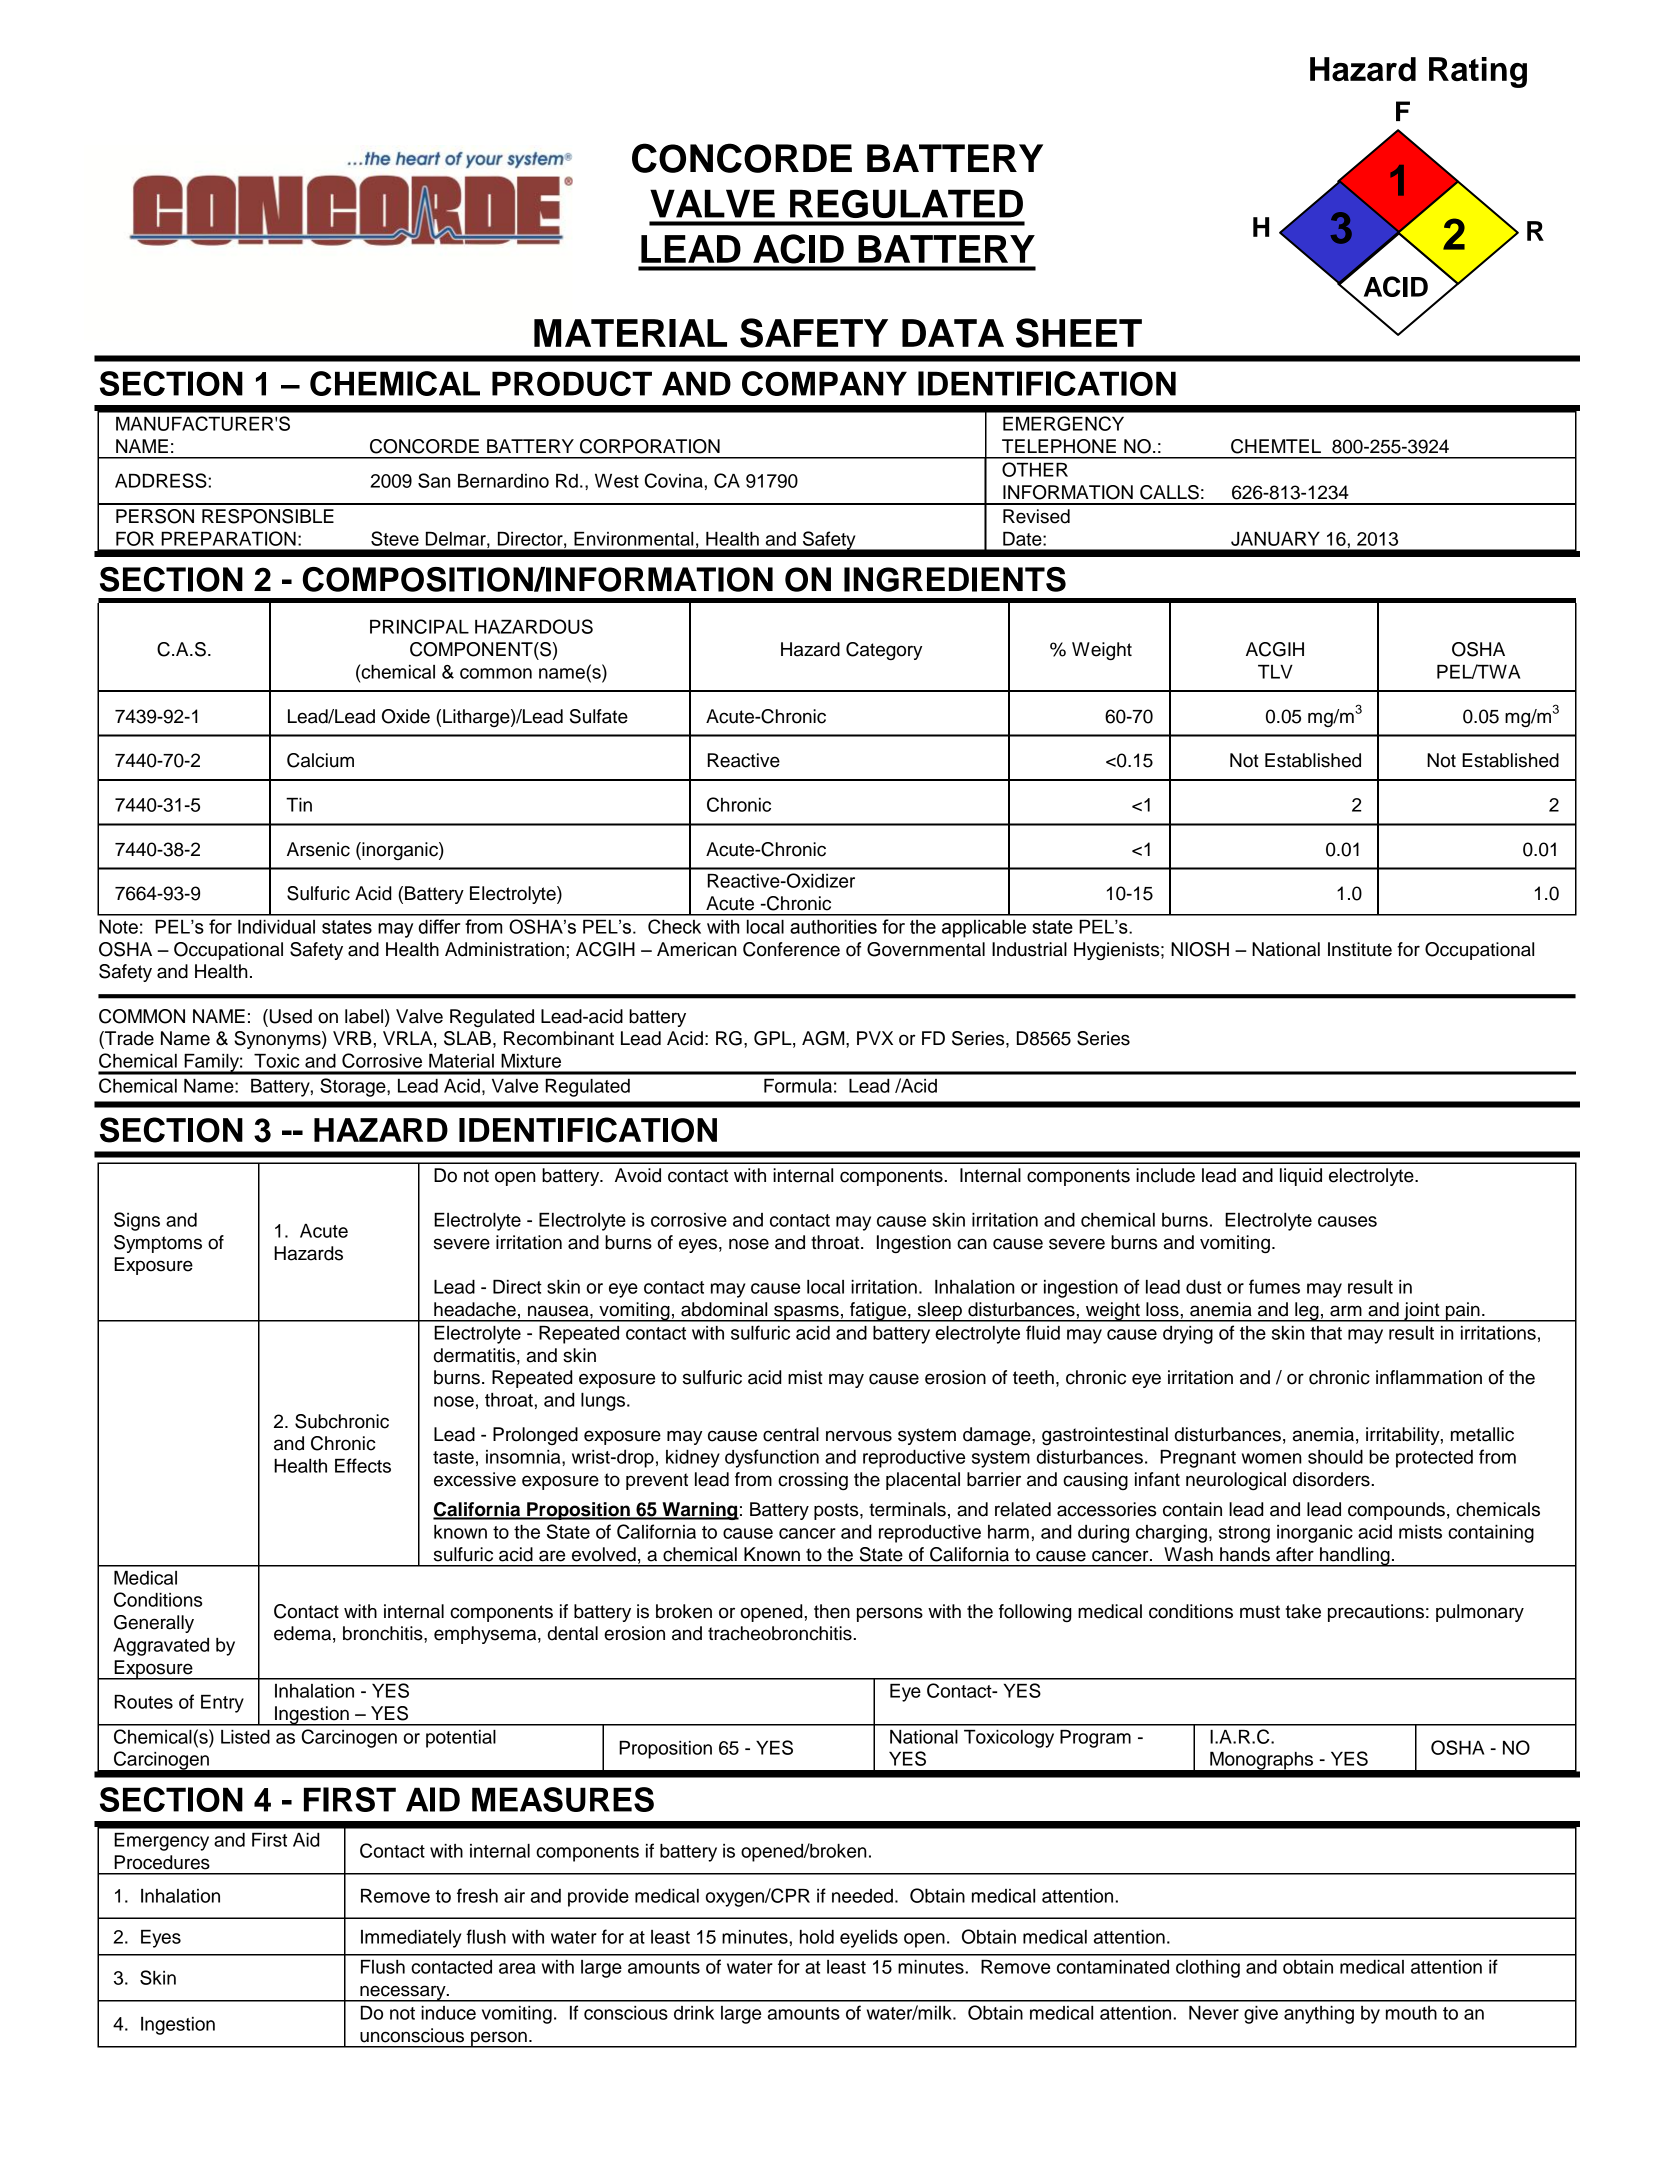 This page has height=2167, width=1674. I want to click on Effects, so click(363, 1465).
